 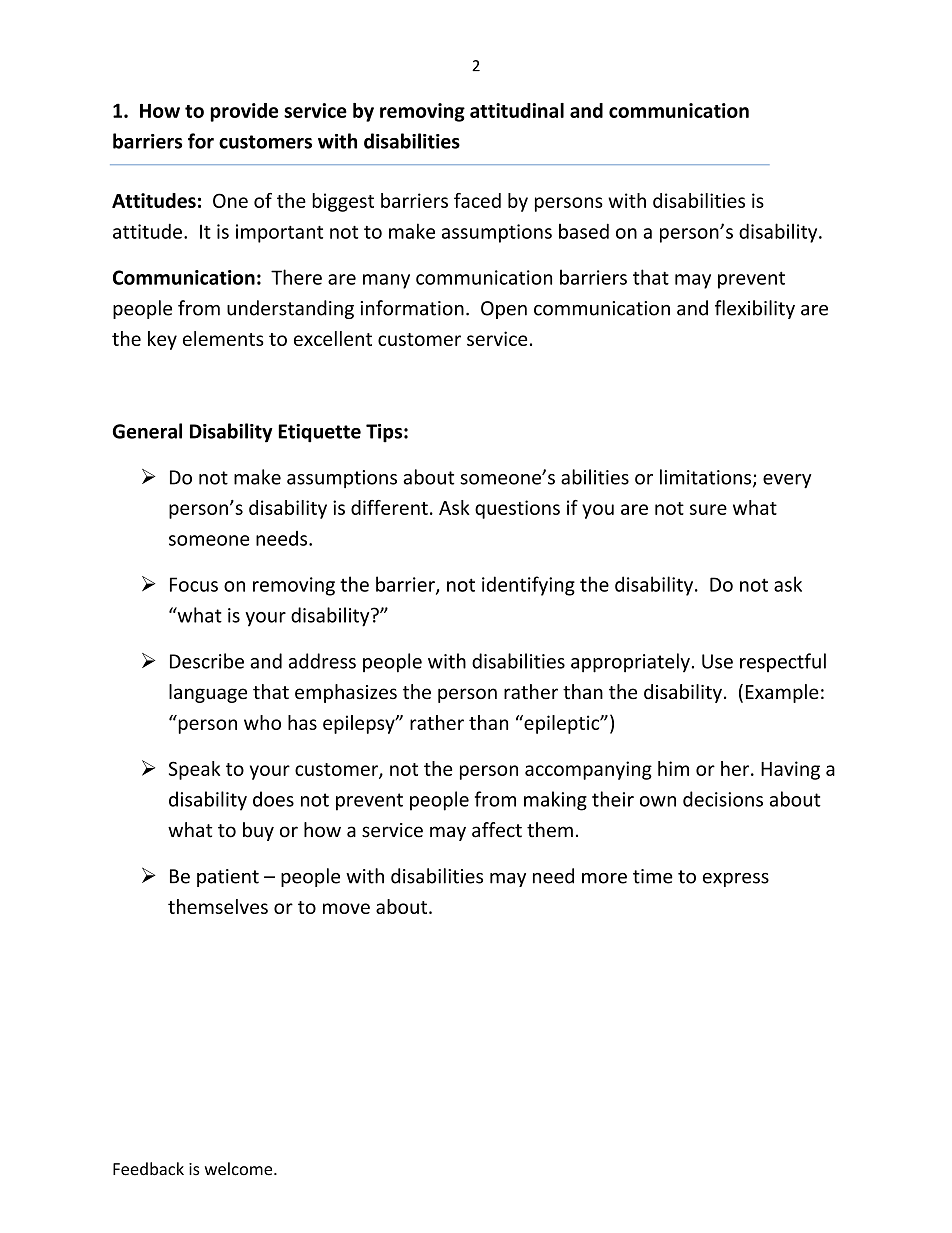 I want to click on Open, so click(x=504, y=310).
